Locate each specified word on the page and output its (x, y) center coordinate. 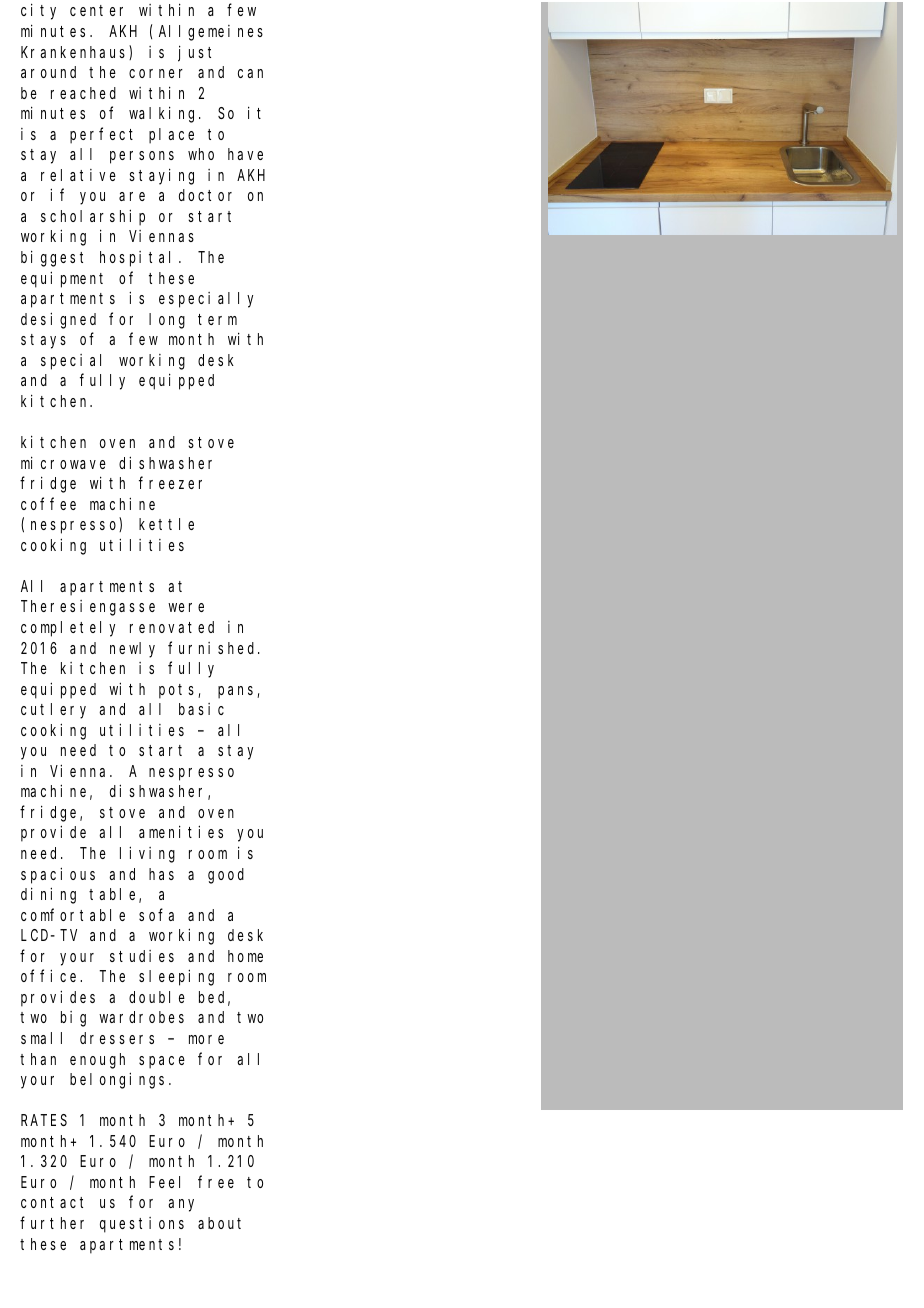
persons (142, 157)
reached (83, 93)
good (226, 876)
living (147, 854)
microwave (63, 462)
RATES (44, 1120)
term (217, 319)
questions (142, 1225)
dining (48, 895)
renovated (172, 627)
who (201, 154)
